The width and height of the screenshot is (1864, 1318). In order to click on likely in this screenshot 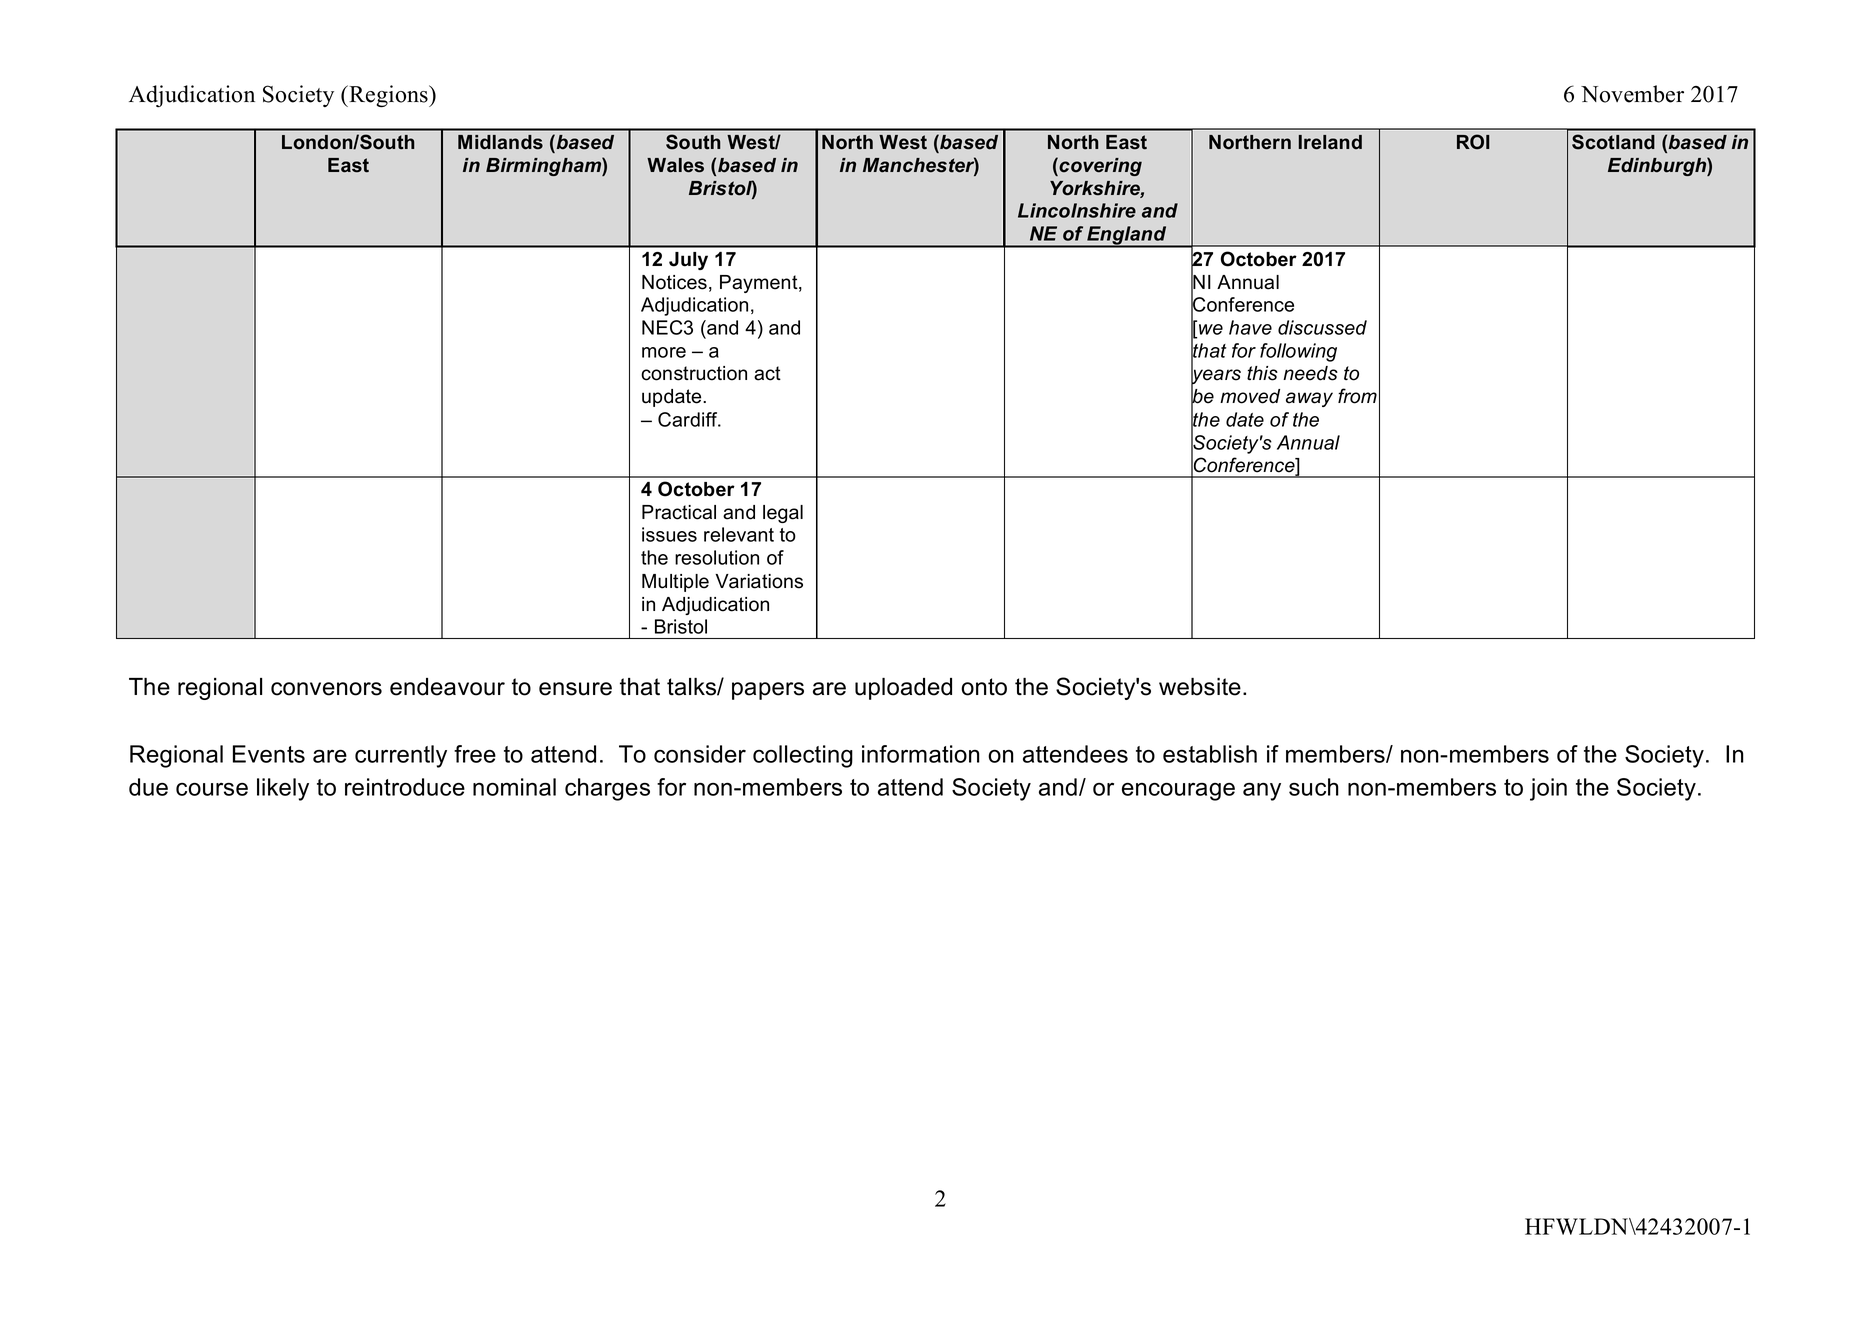, I will do `click(283, 789)`.
